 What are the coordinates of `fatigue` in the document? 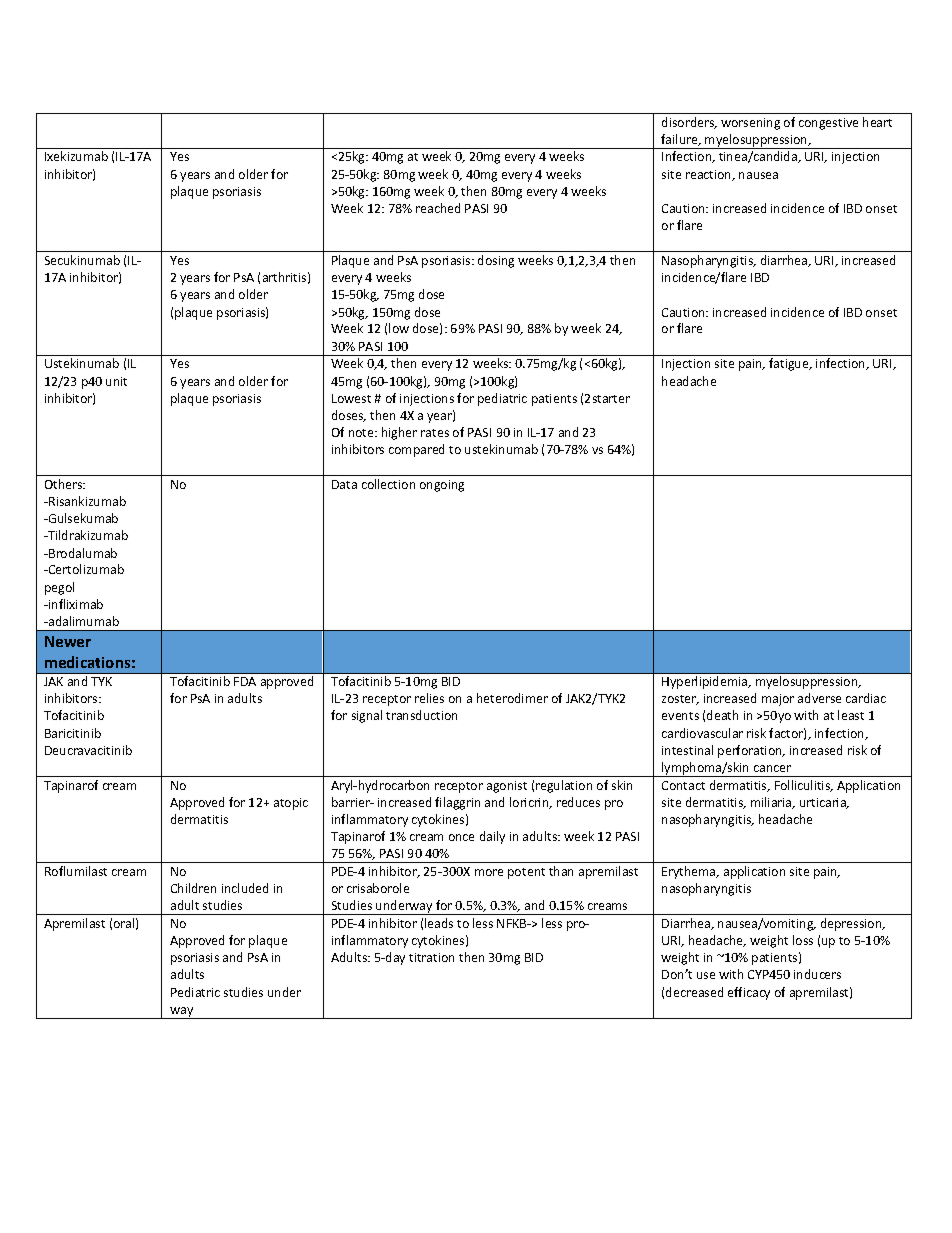 It's located at (790, 364).
